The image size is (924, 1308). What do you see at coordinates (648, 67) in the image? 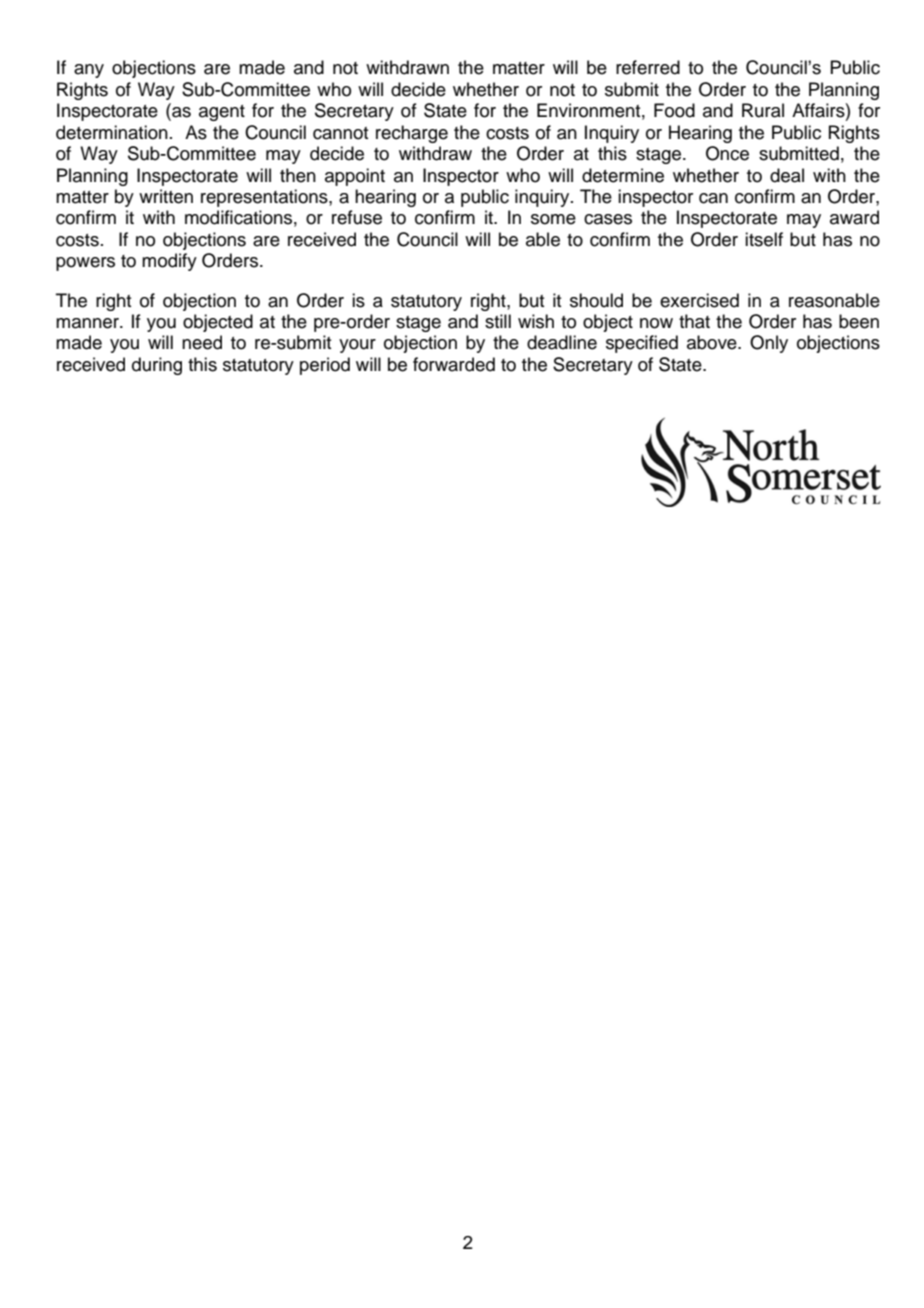
I see `referred` at bounding box center [648, 67].
